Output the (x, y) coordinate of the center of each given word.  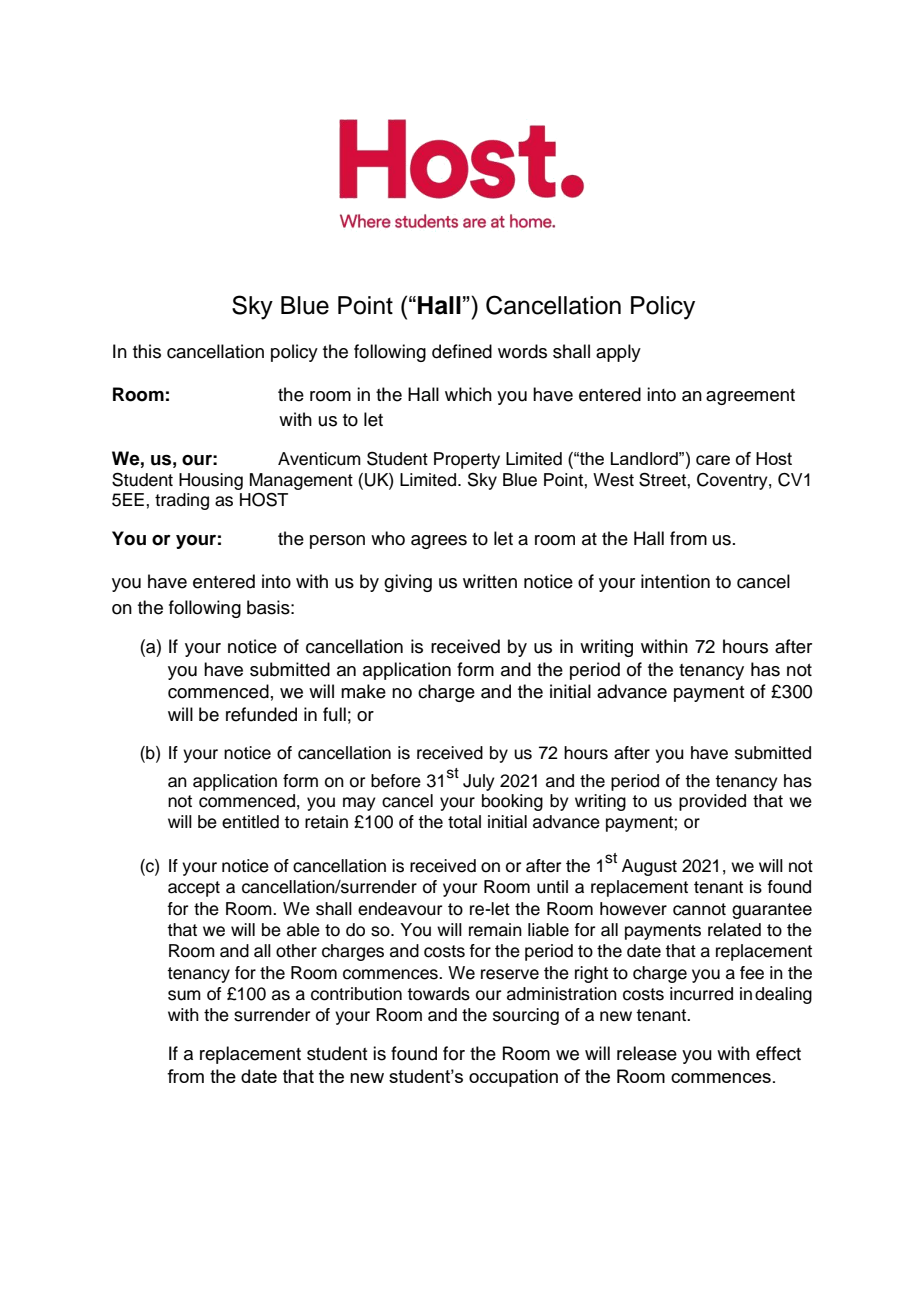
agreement (750, 397)
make (363, 691)
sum (184, 995)
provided (712, 802)
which (468, 394)
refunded (261, 714)
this (147, 351)
